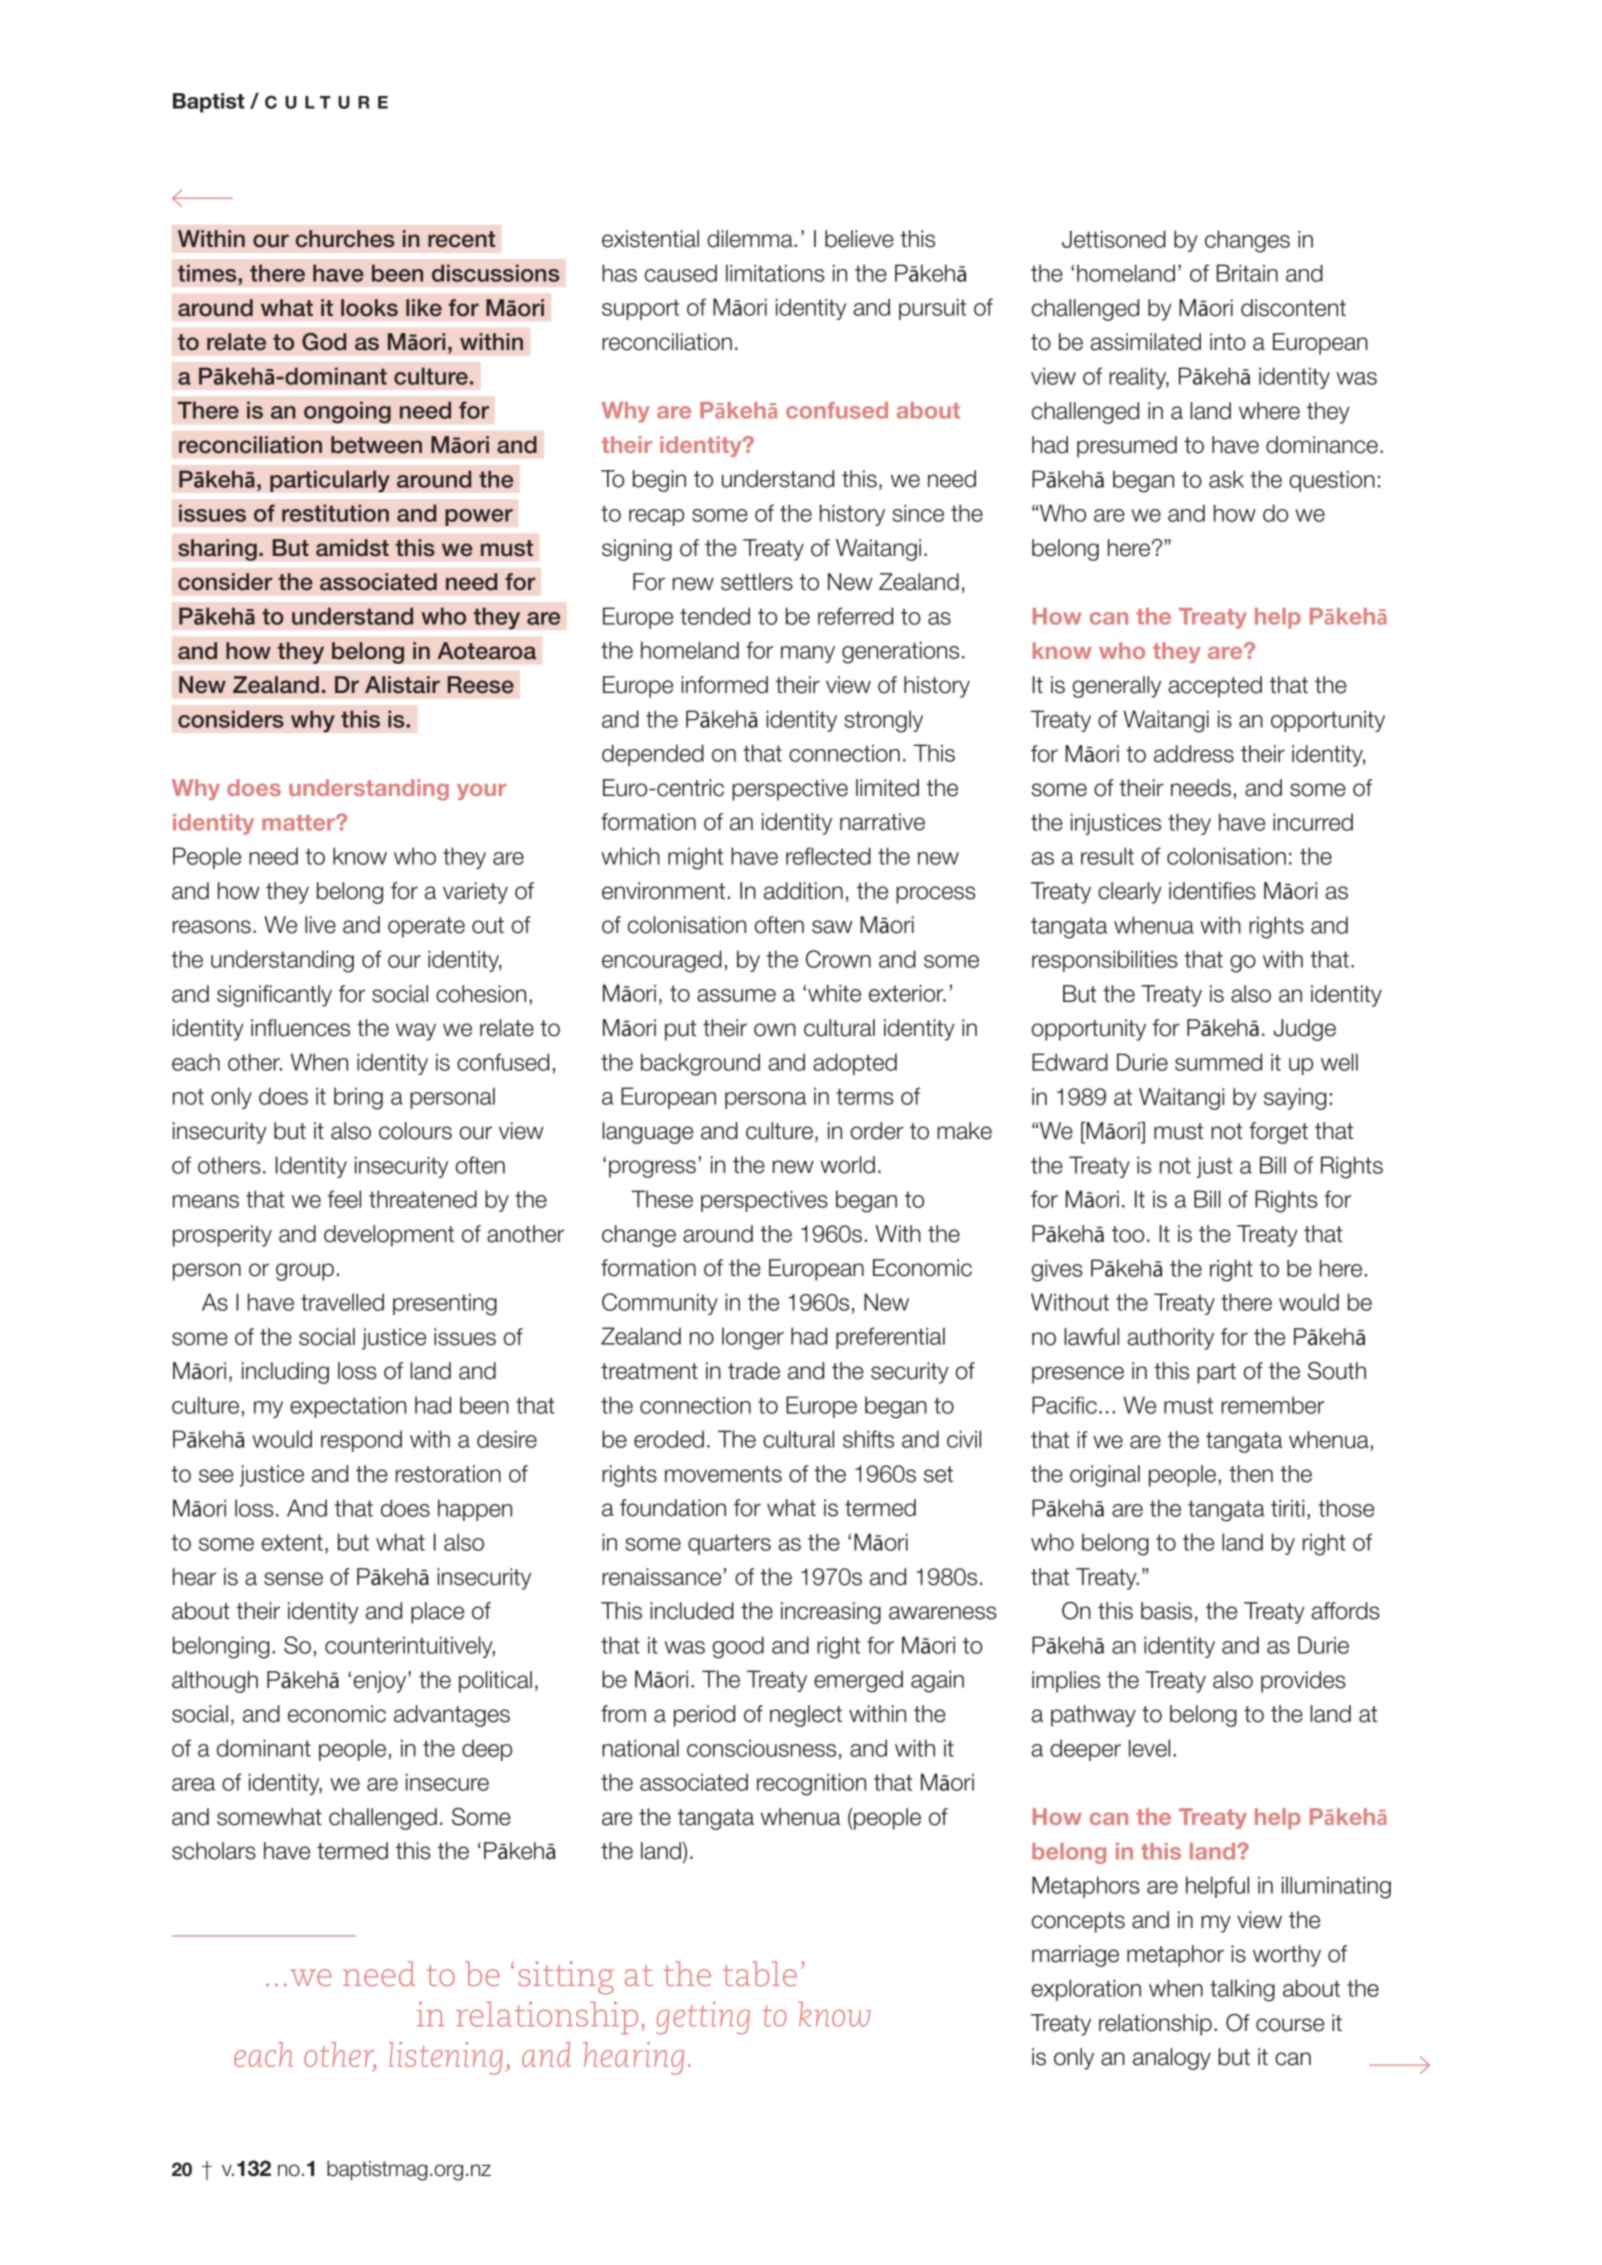 This screenshot has height=2265, width=1602. I want to click on quarters, so click(729, 1544).
